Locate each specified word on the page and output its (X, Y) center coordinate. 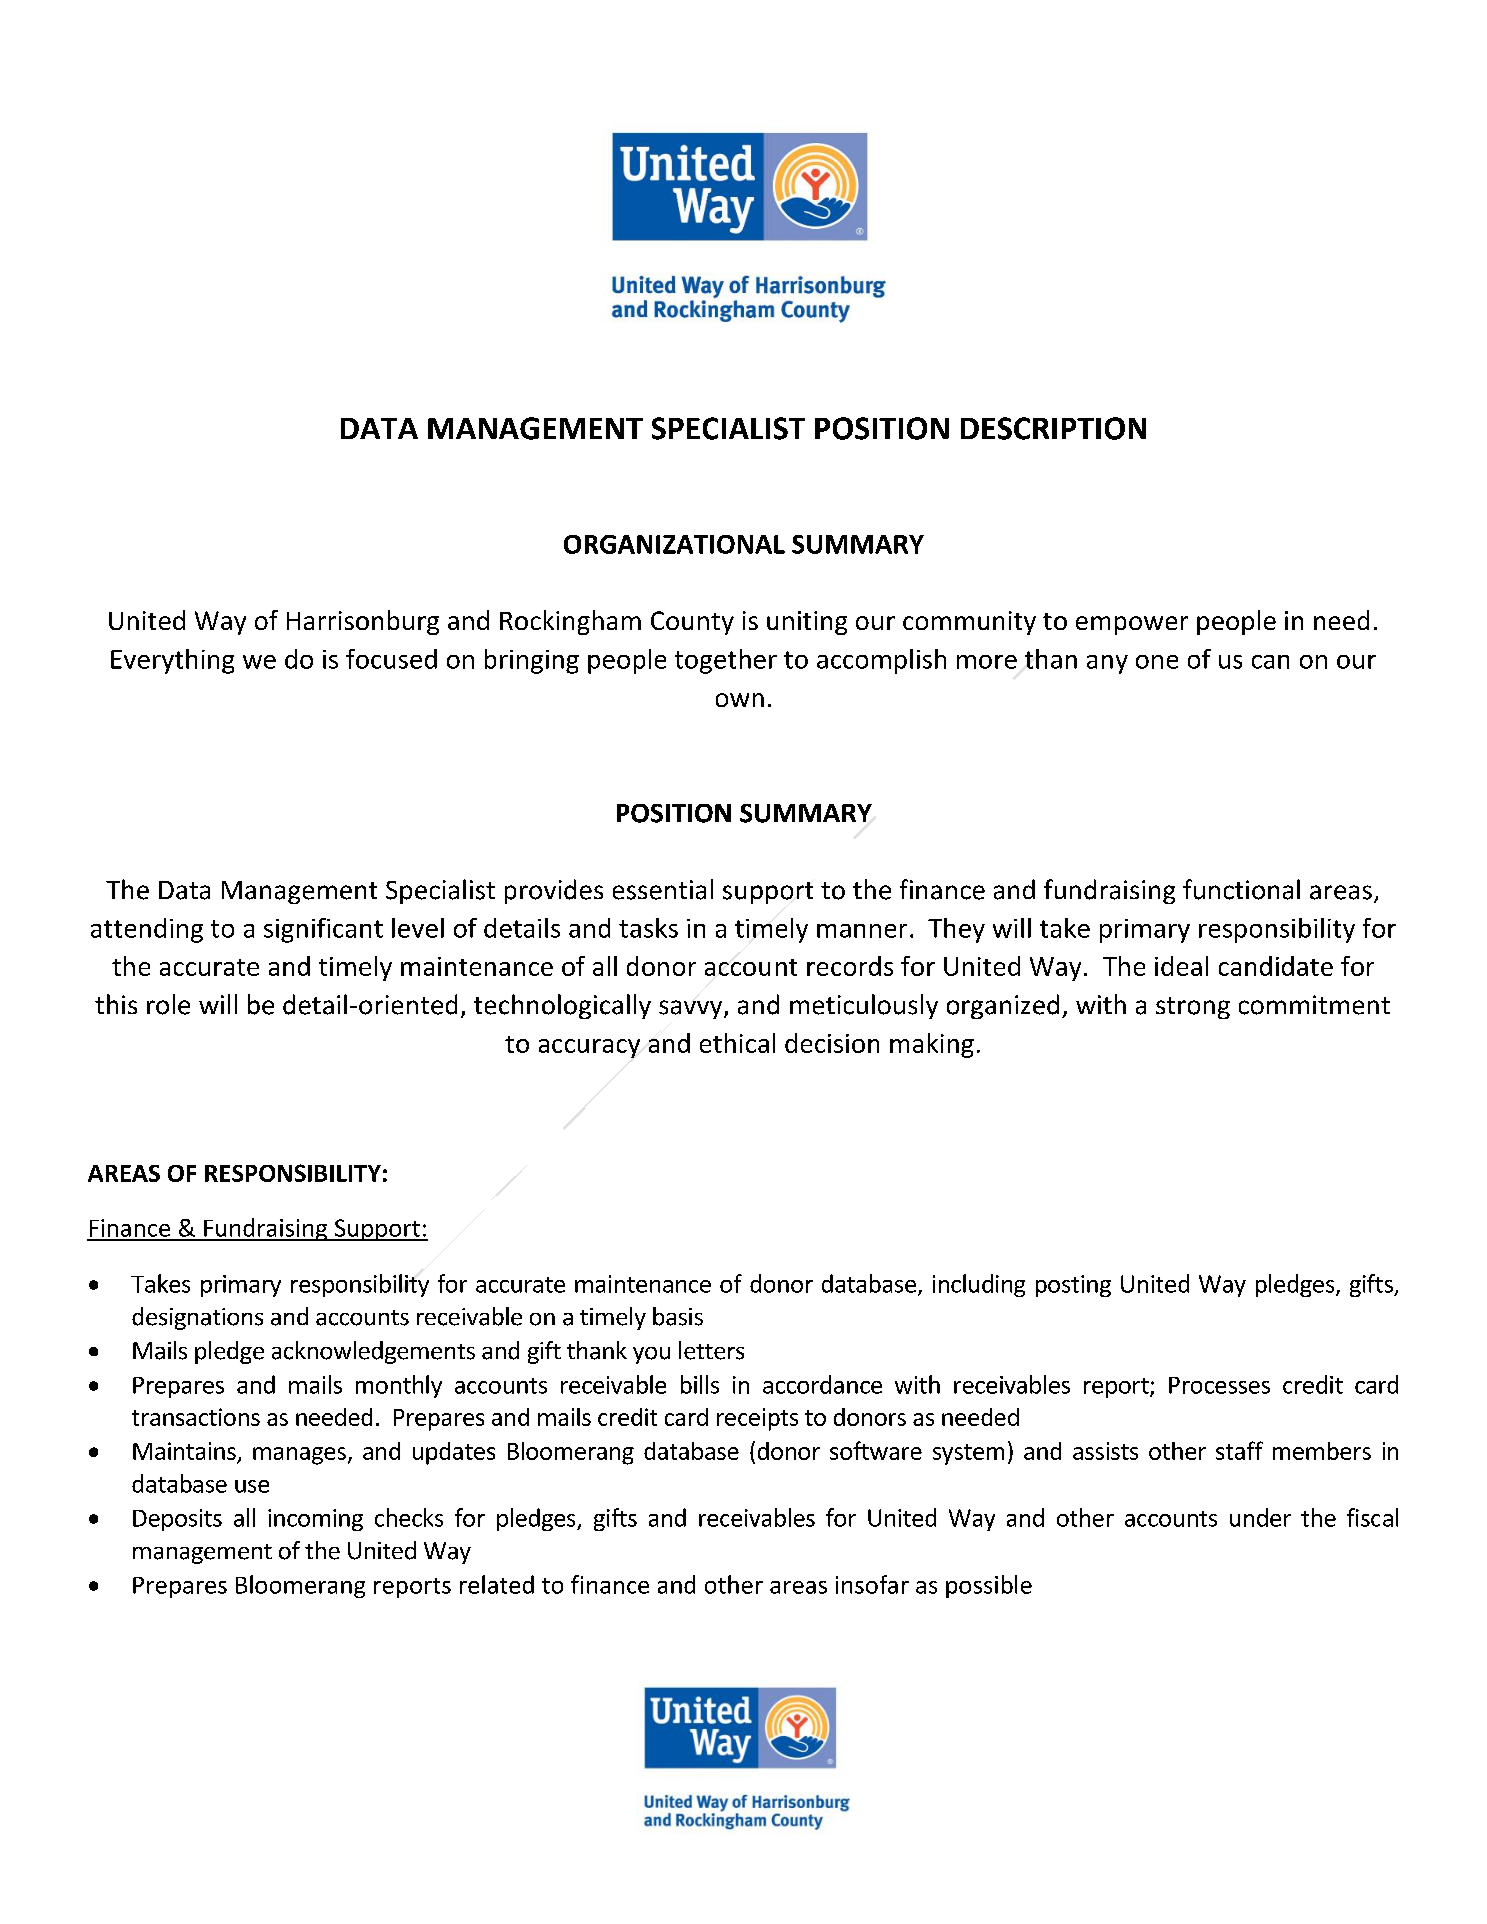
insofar (872, 1584)
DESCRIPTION (1053, 428)
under (1260, 1517)
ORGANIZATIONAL (674, 544)
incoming (315, 1520)
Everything (172, 661)
